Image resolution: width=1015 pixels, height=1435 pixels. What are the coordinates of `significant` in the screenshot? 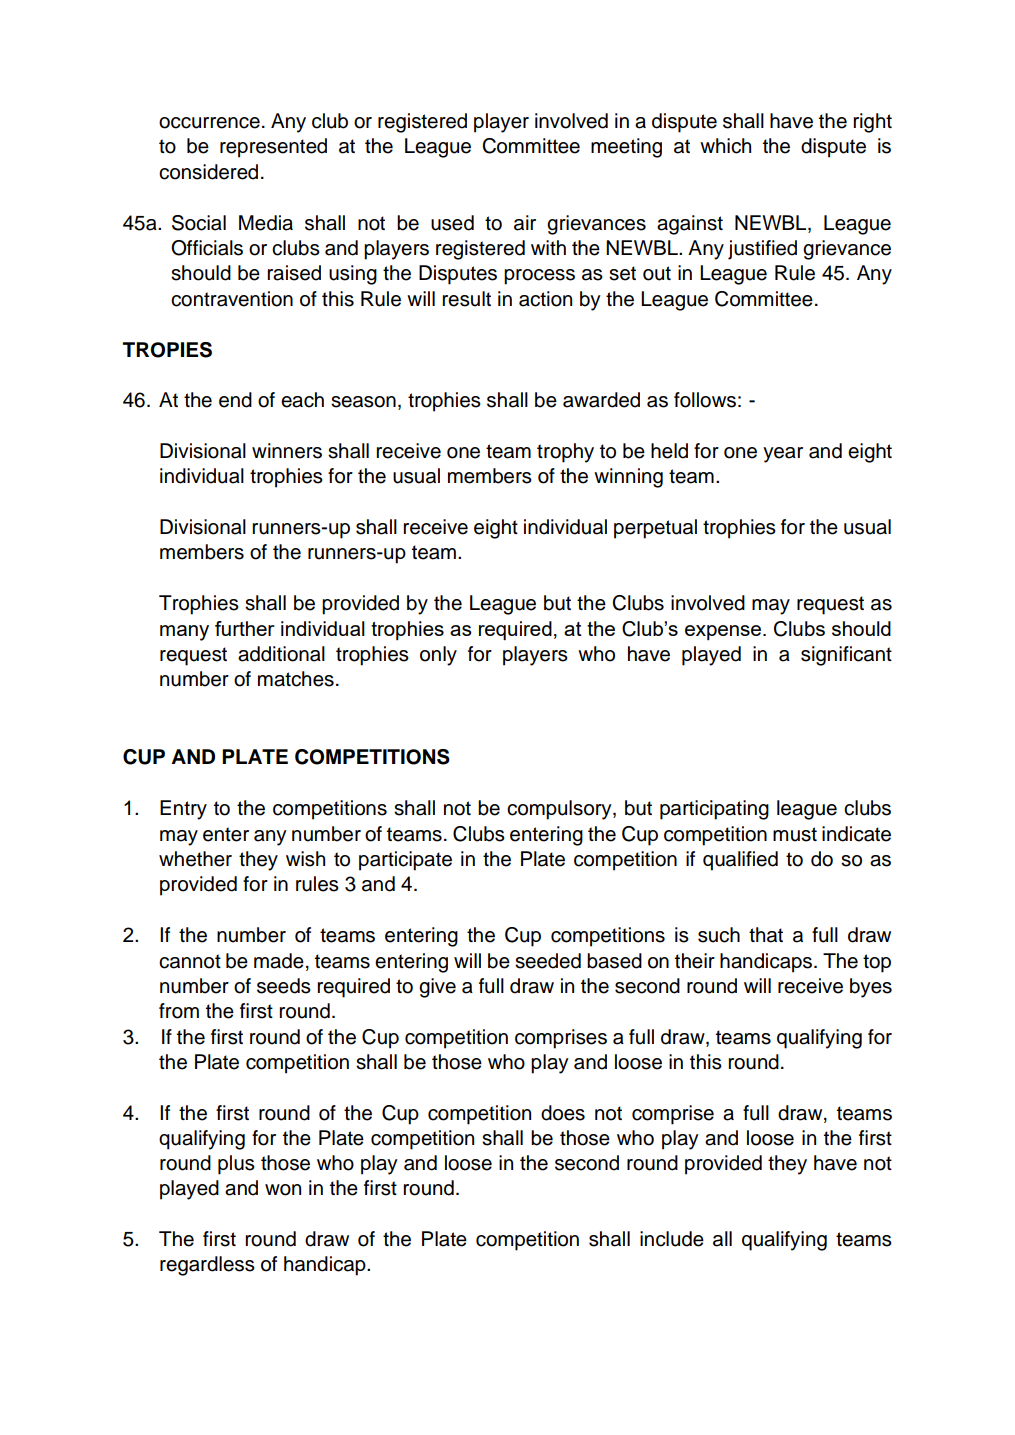 It's located at (846, 656).
